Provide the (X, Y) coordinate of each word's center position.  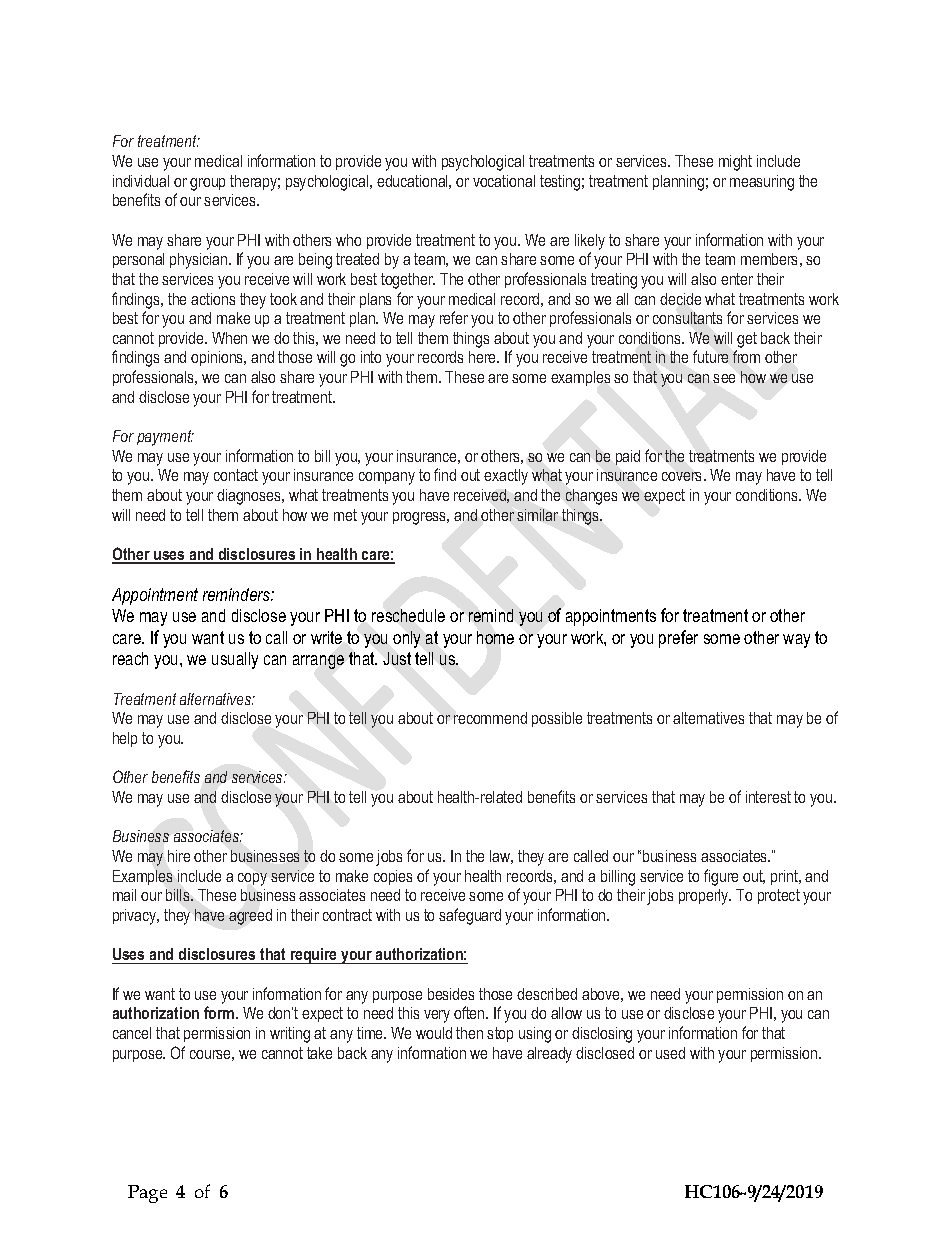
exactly (506, 477)
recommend (490, 718)
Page (147, 1194)
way (796, 641)
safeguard (470, 916)
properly (705, 897)
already (549, 1055)
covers (683, 476)
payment (165, 438)
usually (235, 660)
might (735, 163)
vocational (504, 181)
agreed (250, 917)
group (207, 184)
